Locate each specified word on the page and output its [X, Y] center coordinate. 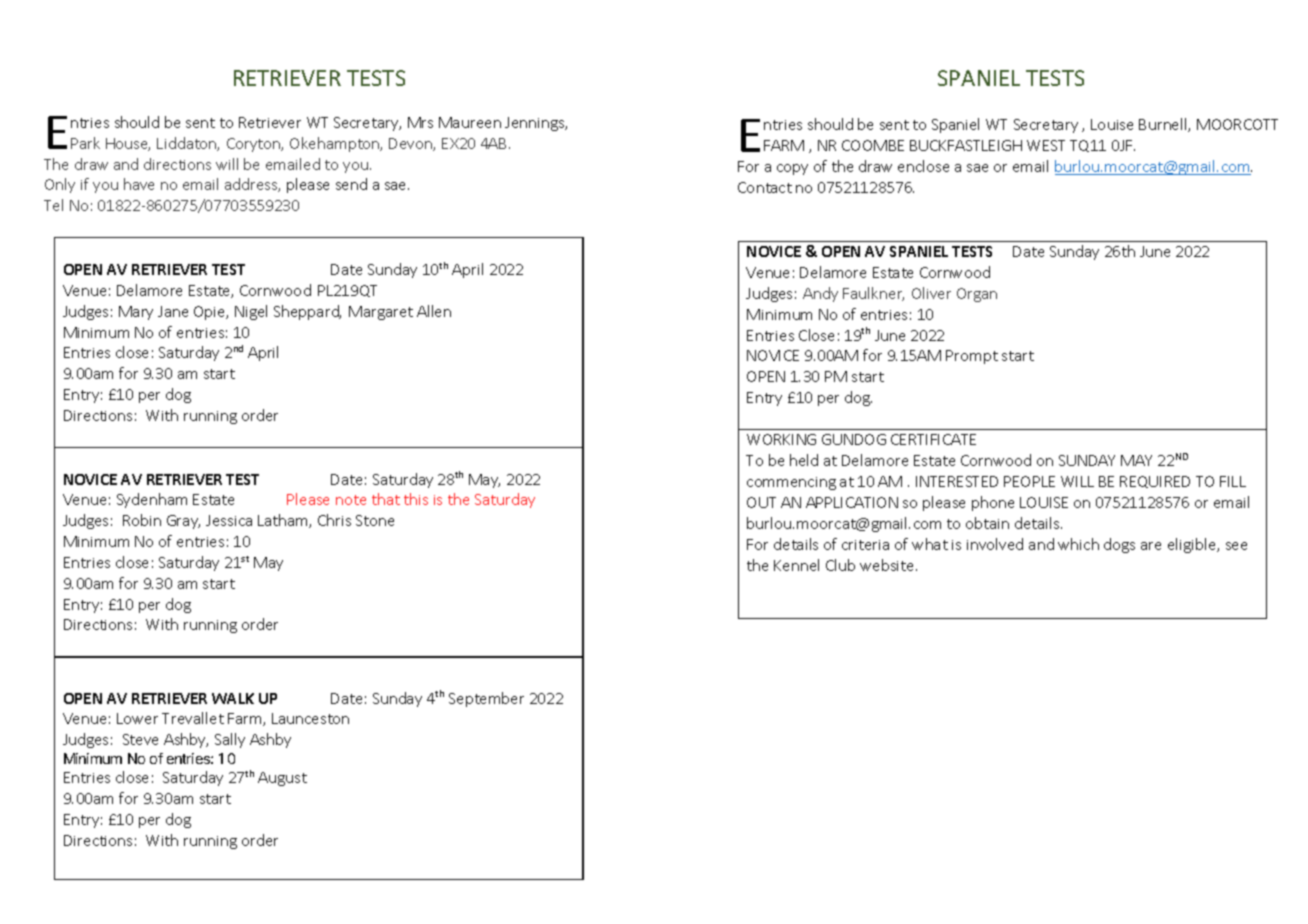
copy [792, 169]
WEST [1046, 145]
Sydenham [152, 500]
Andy [820, 294]
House [128, 144]
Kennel [796, 565]
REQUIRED [1155, 482]
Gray [183, 522]
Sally [230, 740]
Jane [173, 311]
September [486, 699]
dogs [1119, 545]
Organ [977, 295]
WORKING [781, 439]
